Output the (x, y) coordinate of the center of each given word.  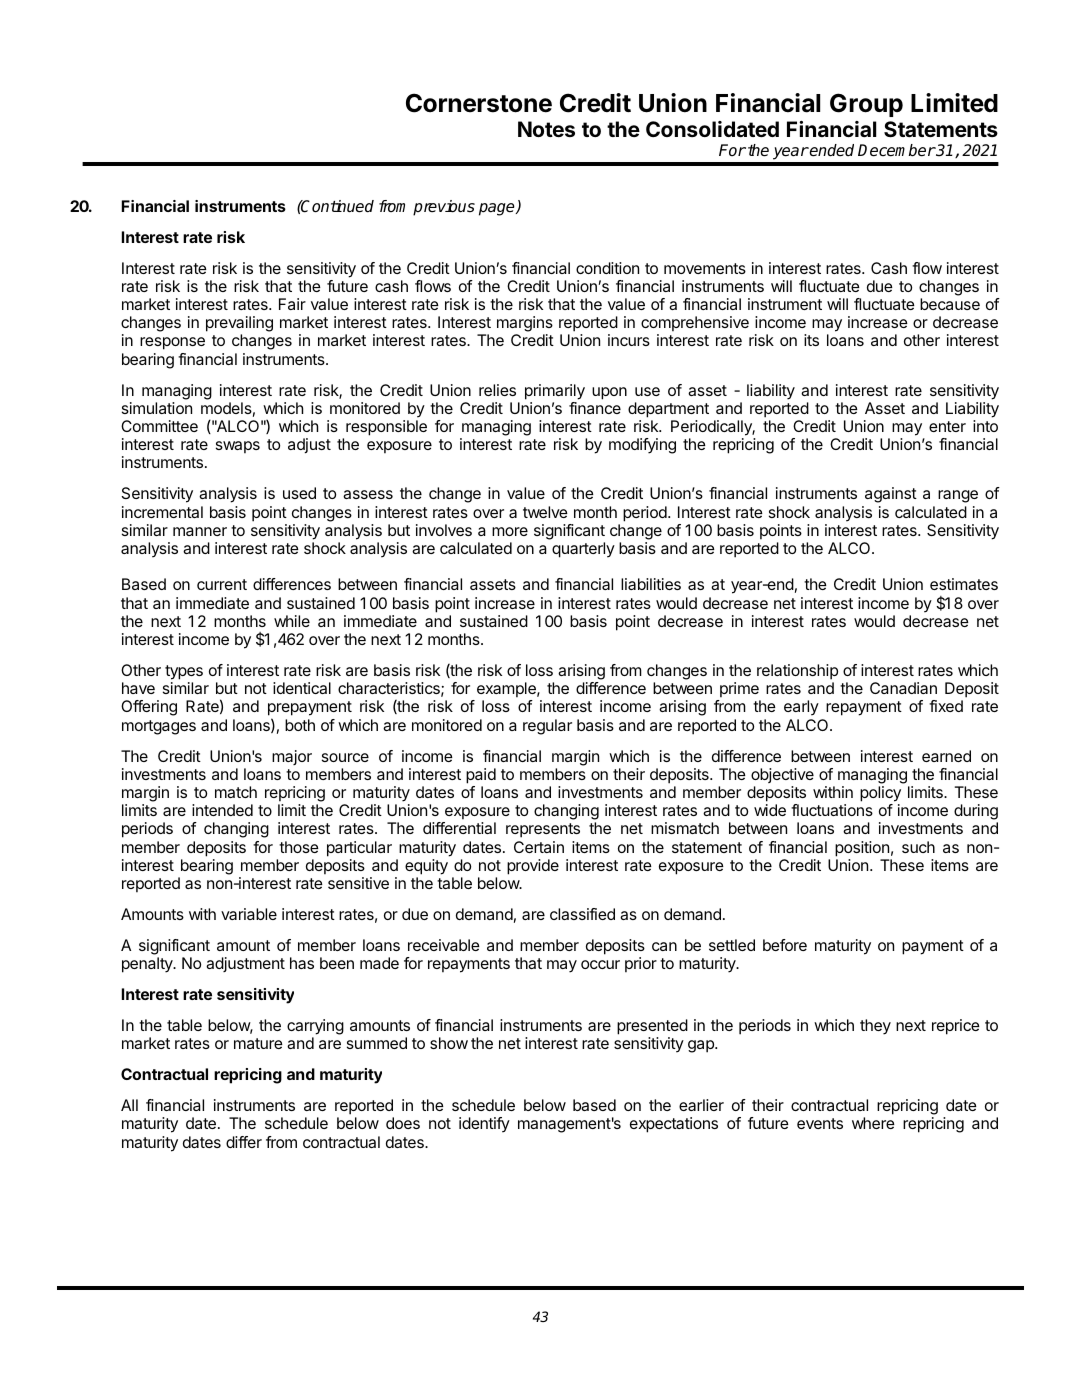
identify (484, 1125)
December (897, 150)
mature (258, 1043)
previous (444, 208)
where (873, 1123)
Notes (546, 129)
